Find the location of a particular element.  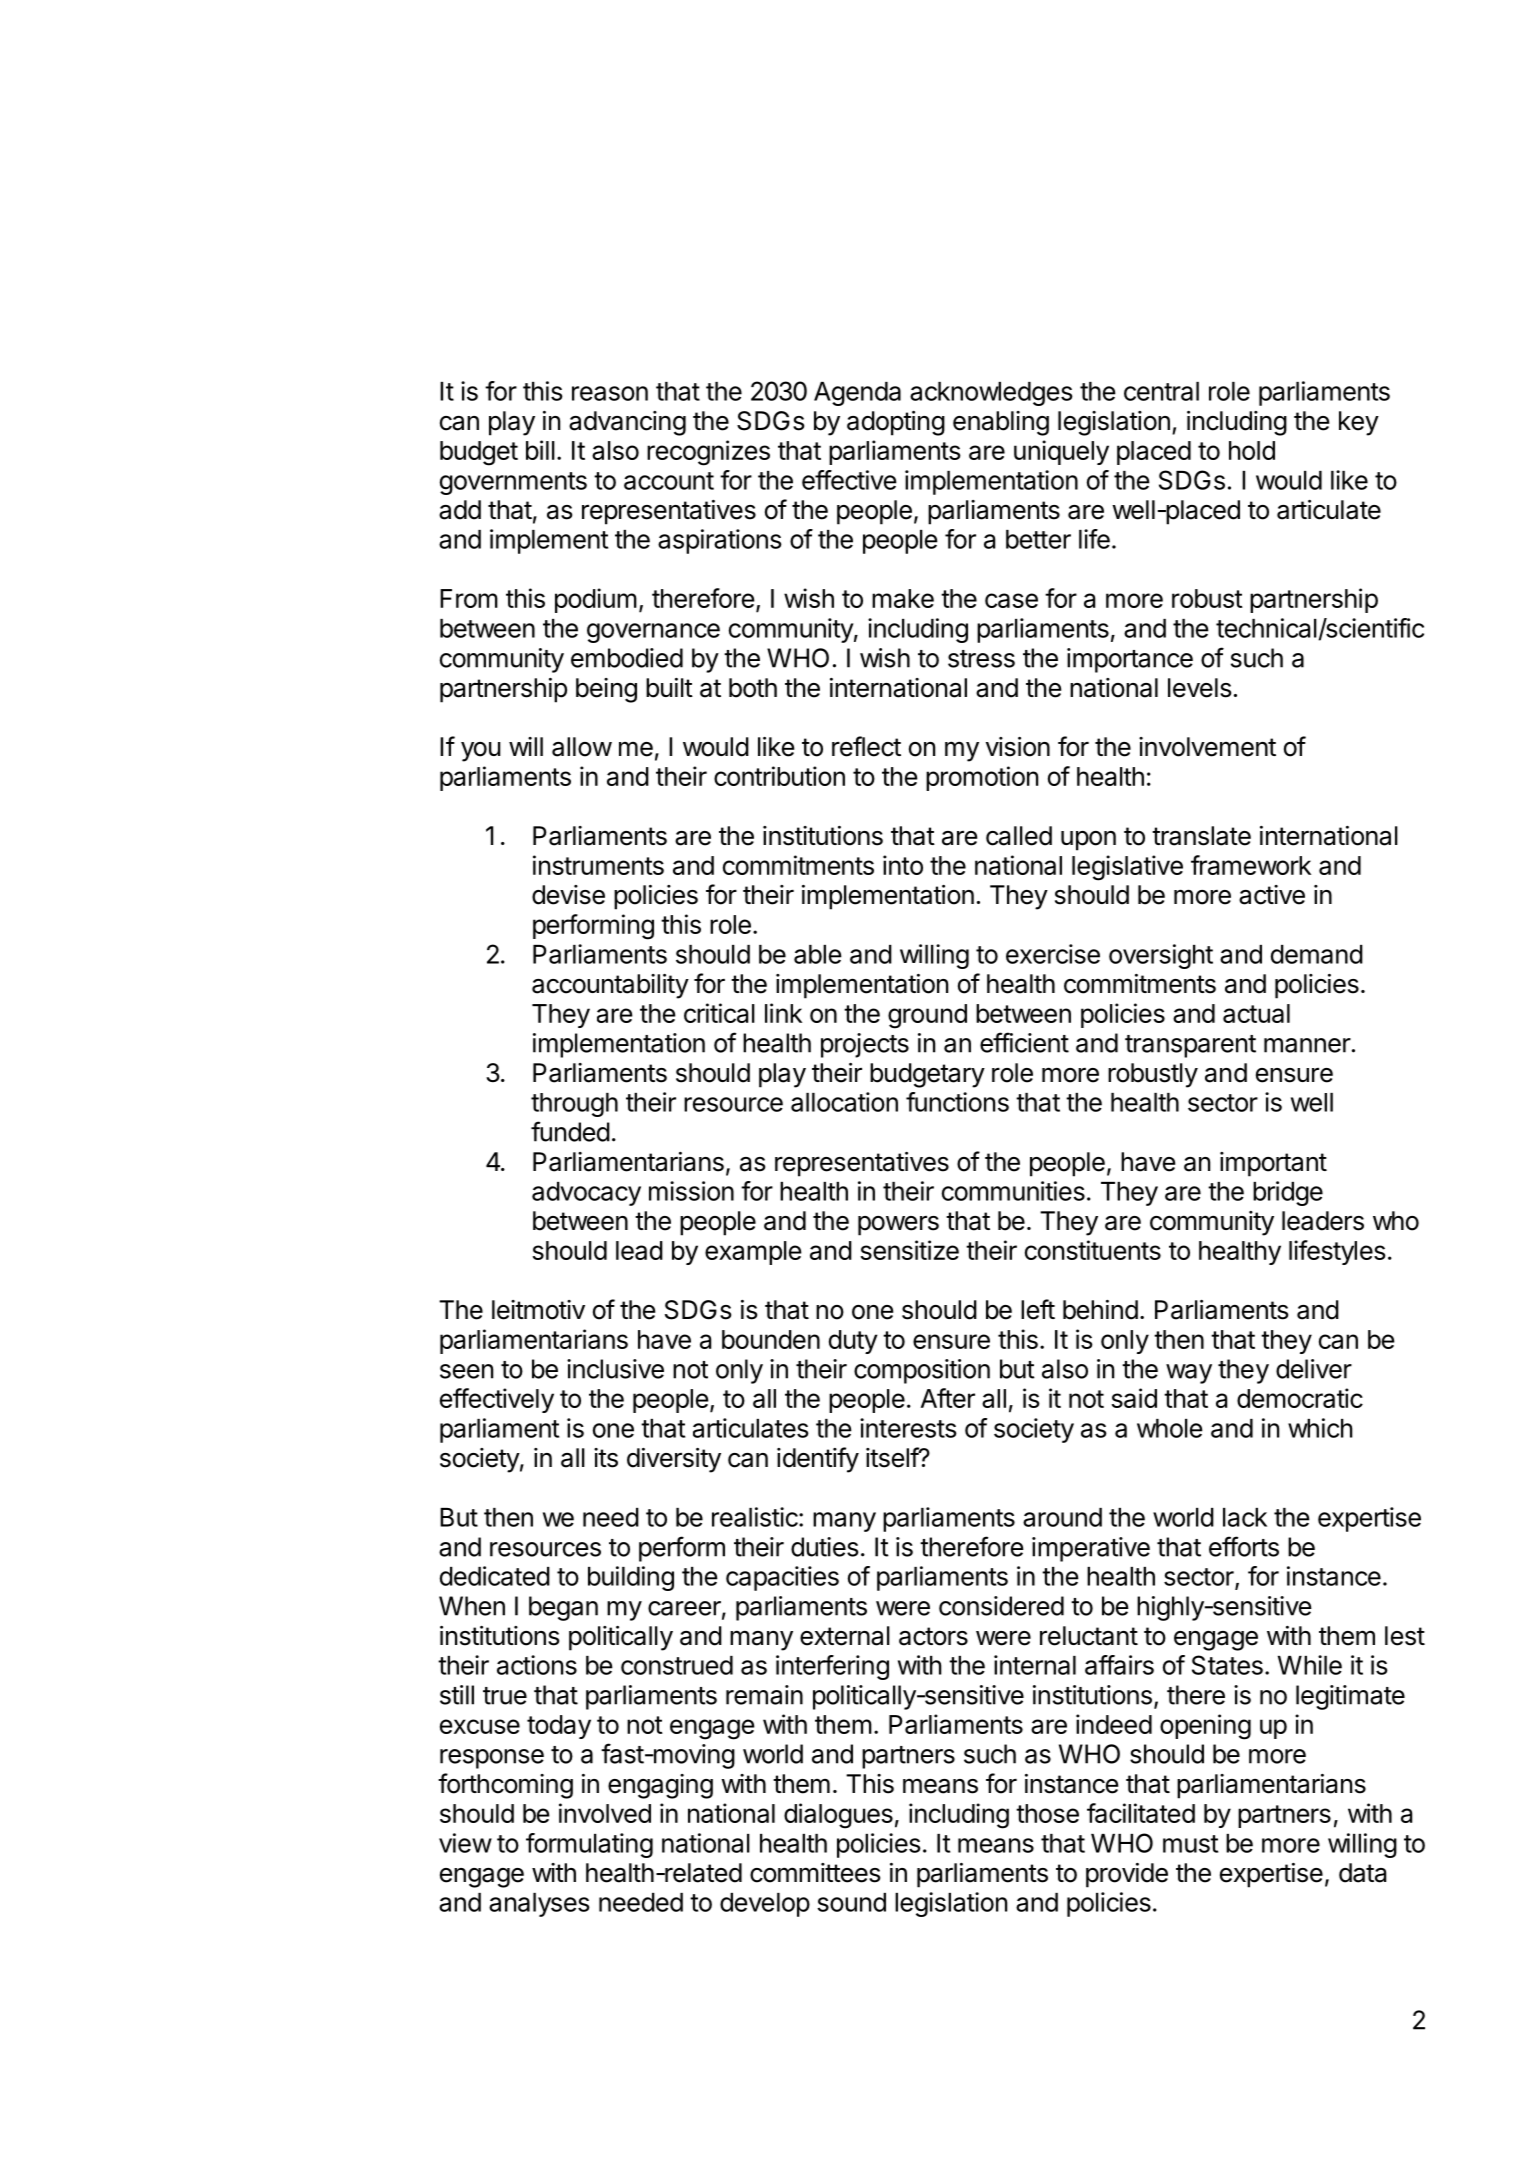

bill is located at coordinates (540, 450).
